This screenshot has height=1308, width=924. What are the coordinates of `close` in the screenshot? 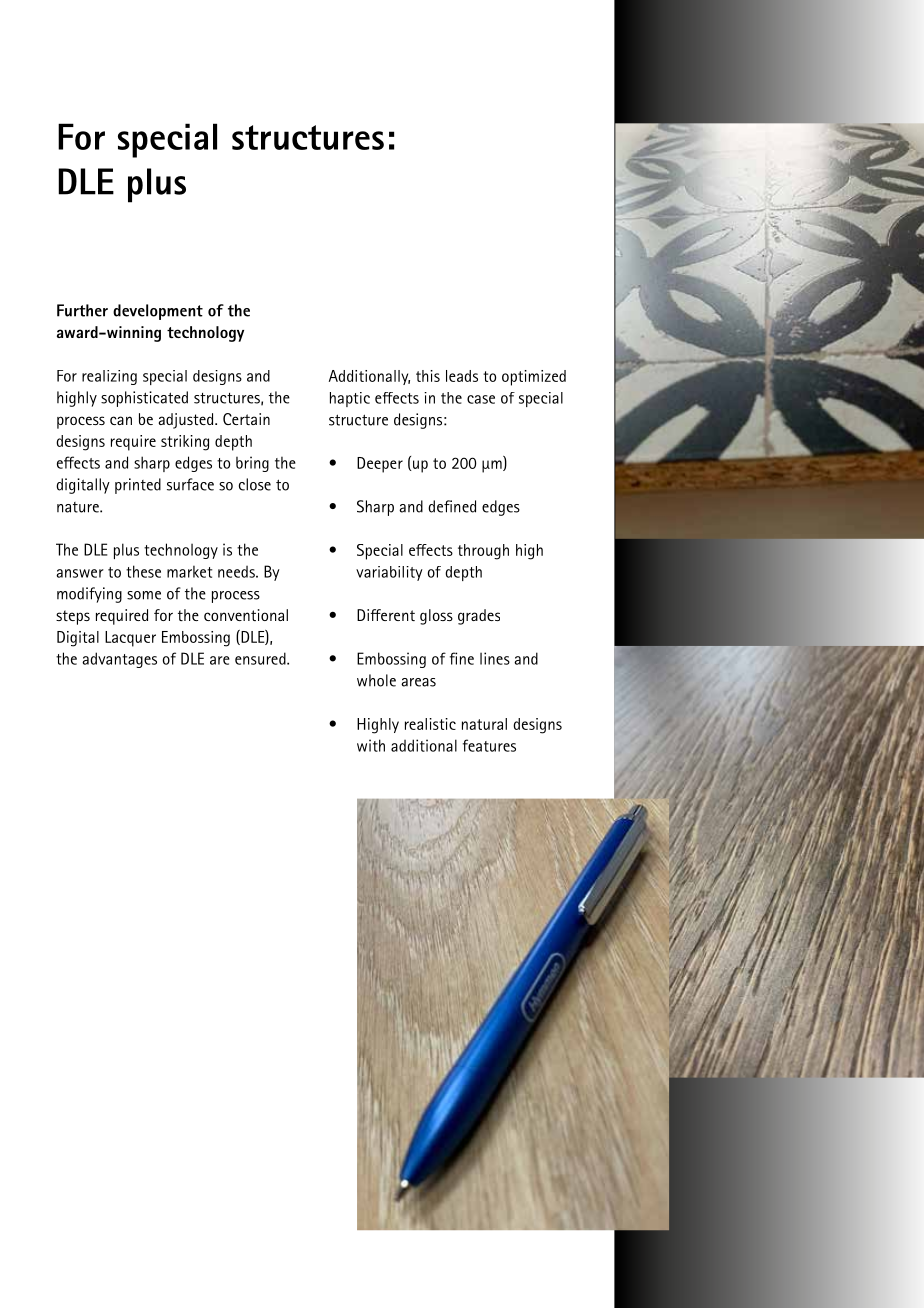 It's located at (255, 484).
